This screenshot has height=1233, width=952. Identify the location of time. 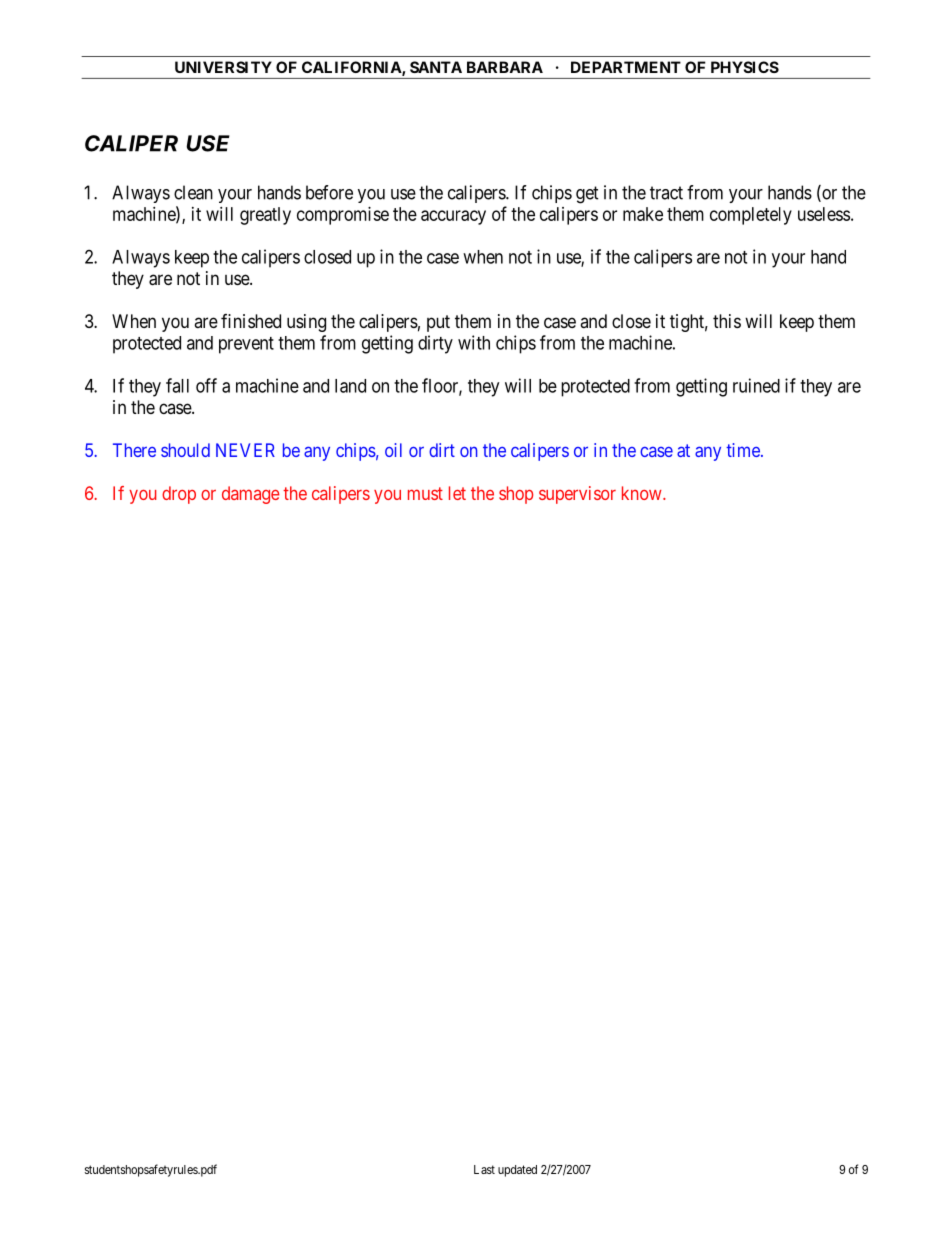
(744, 450).
